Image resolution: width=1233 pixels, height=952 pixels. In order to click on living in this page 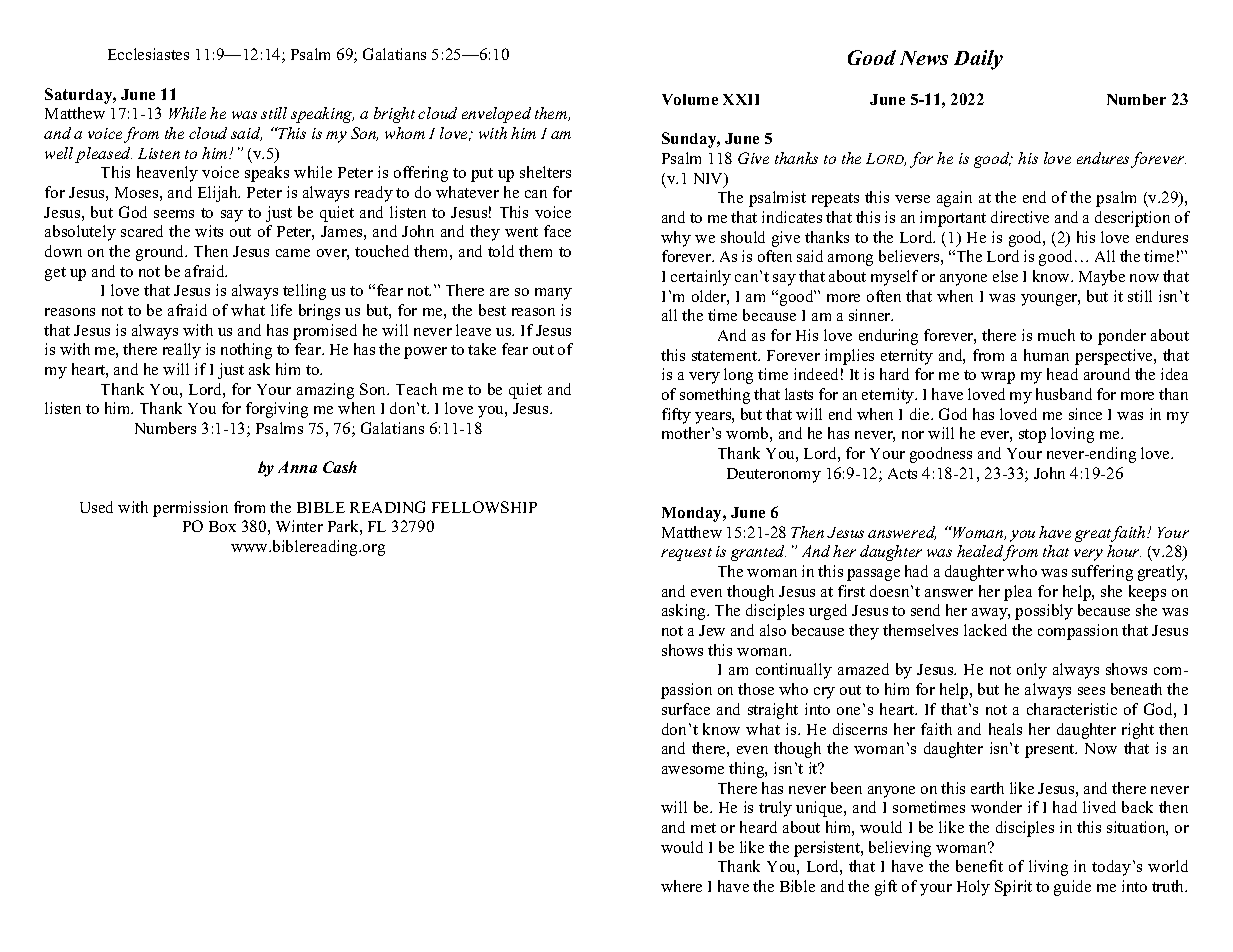, I will do `click(1048, 868)`.
